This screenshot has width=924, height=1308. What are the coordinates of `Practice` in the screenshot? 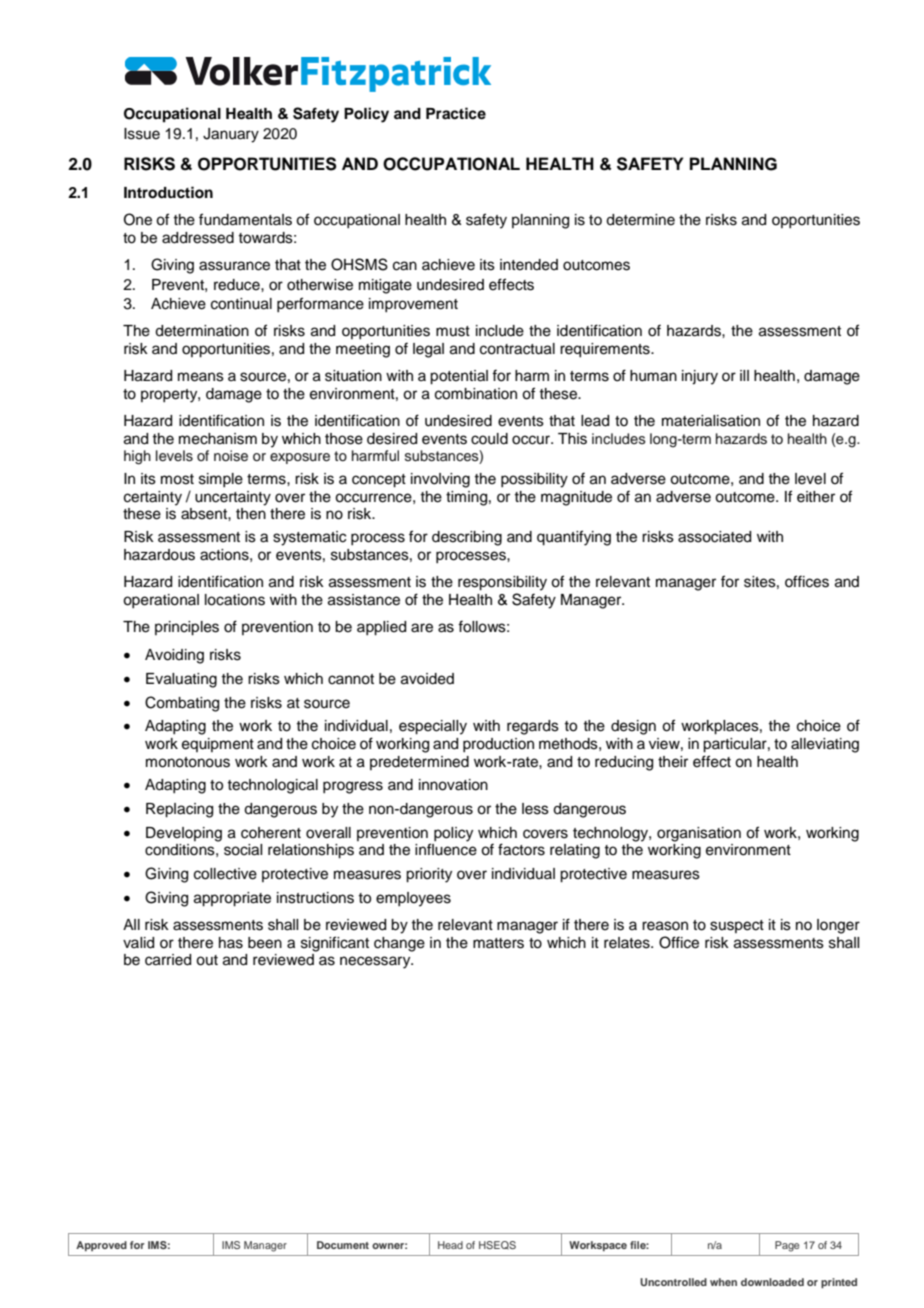 It's located at (456, 113).
